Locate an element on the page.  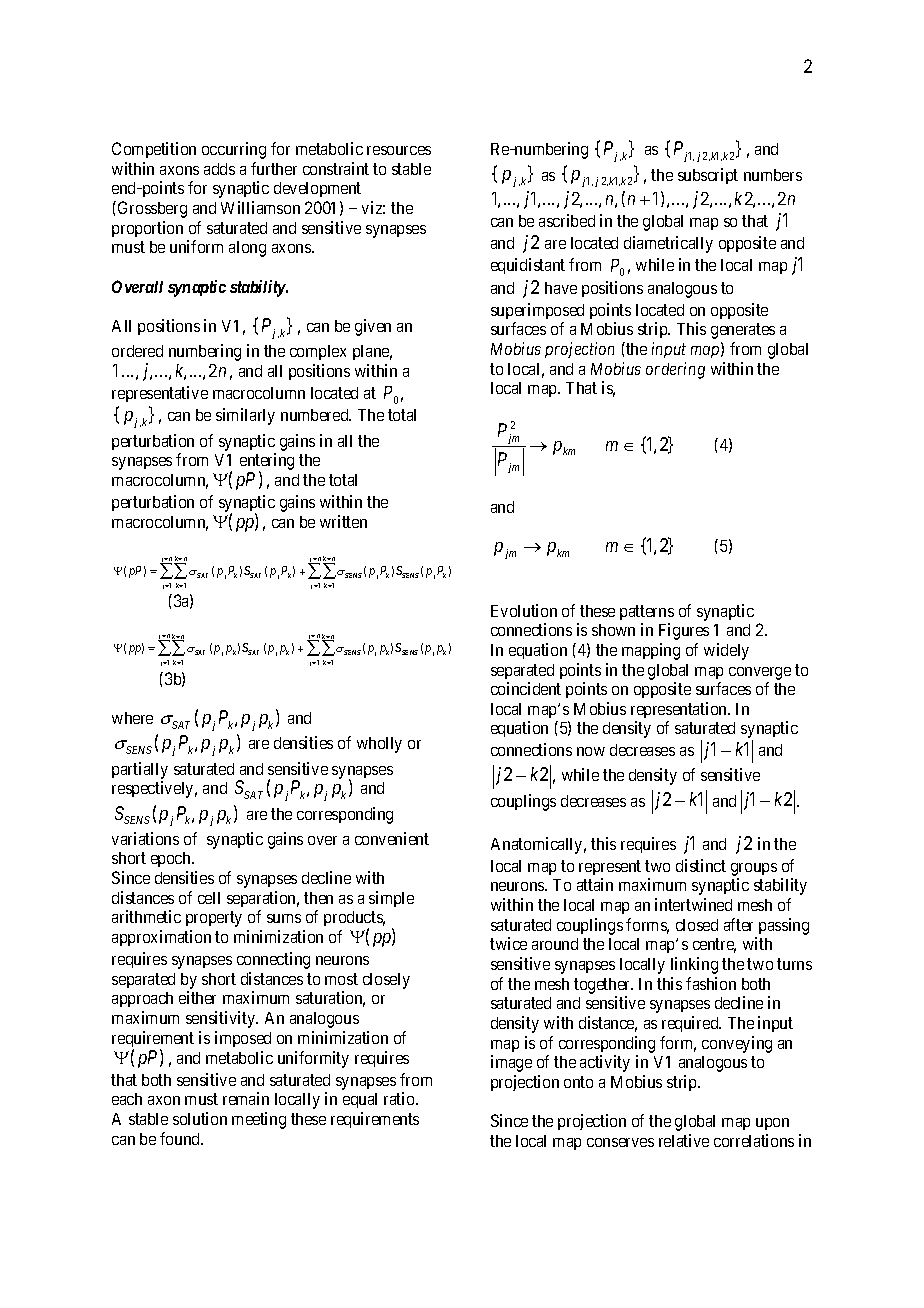
similarly is located at coordinates (245, 416).
